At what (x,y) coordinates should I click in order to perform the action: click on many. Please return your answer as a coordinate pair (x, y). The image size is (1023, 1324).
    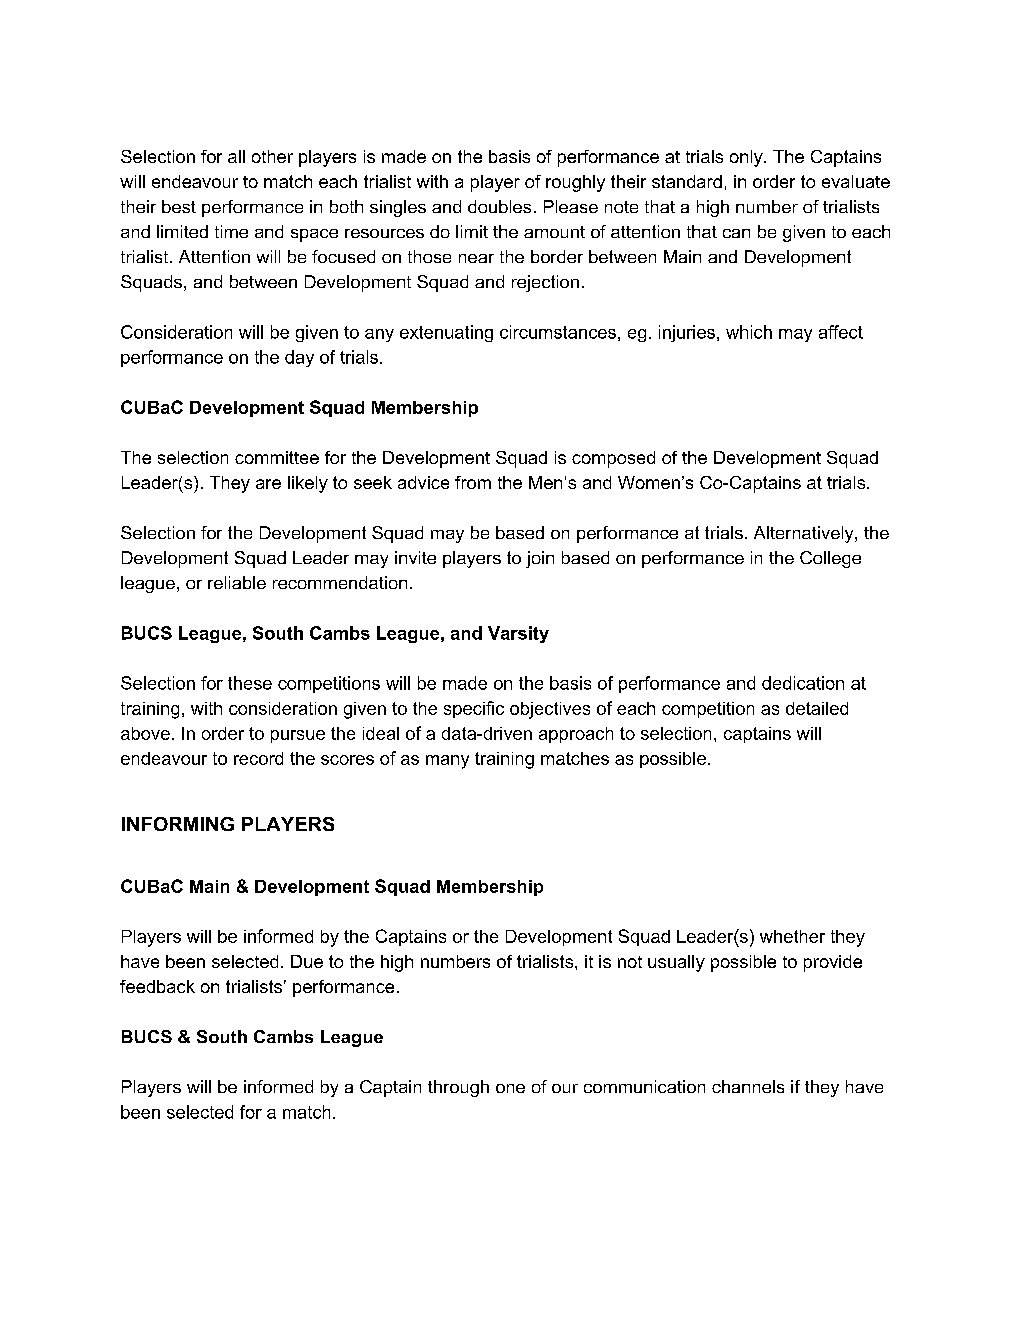
    Looking at the image, I should click on (447, 762).
